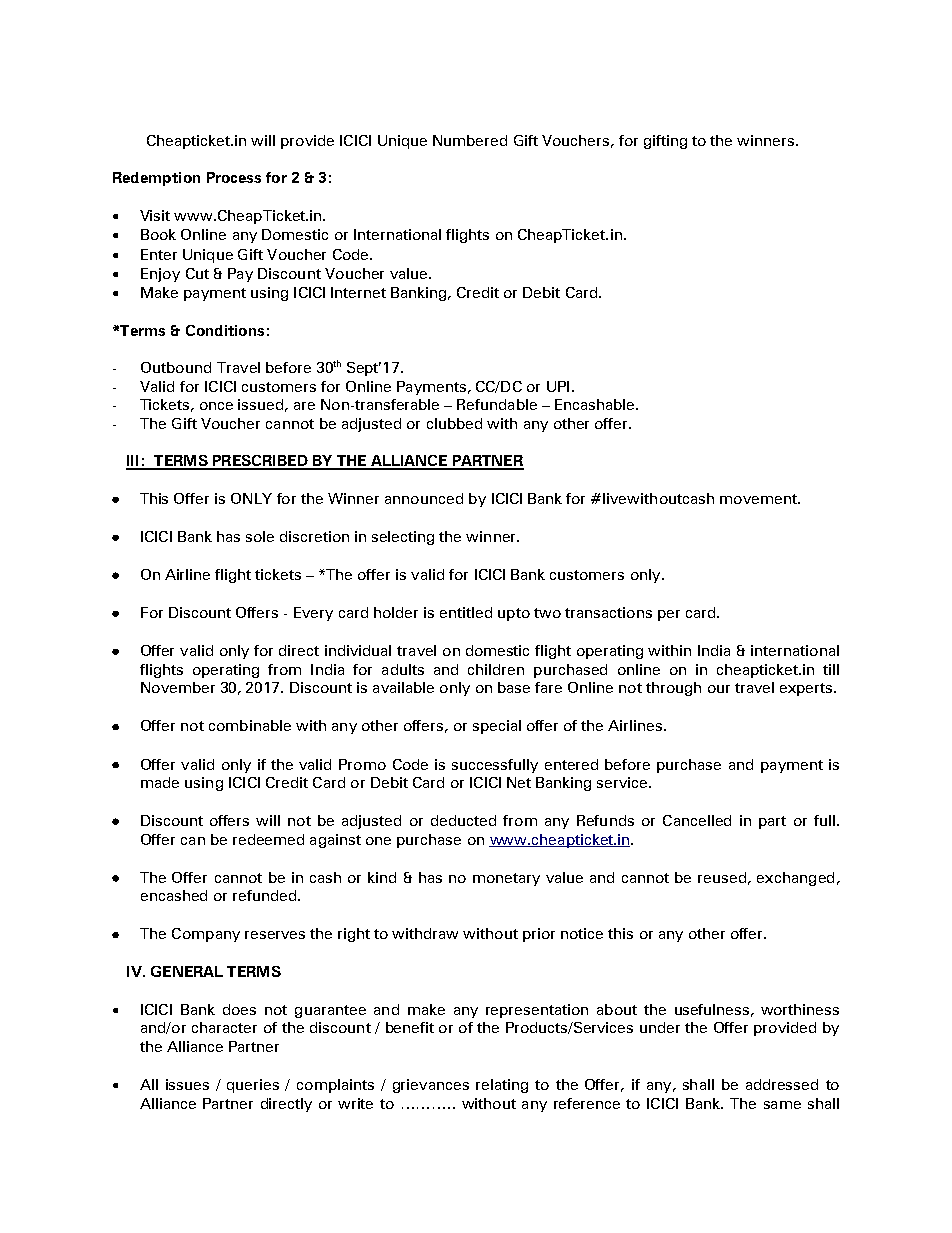 The width and height of the screenshot is (952, 1233). Describe the element at coordinates (558, 386) in the screenshot. I see `UPI` at that location.
